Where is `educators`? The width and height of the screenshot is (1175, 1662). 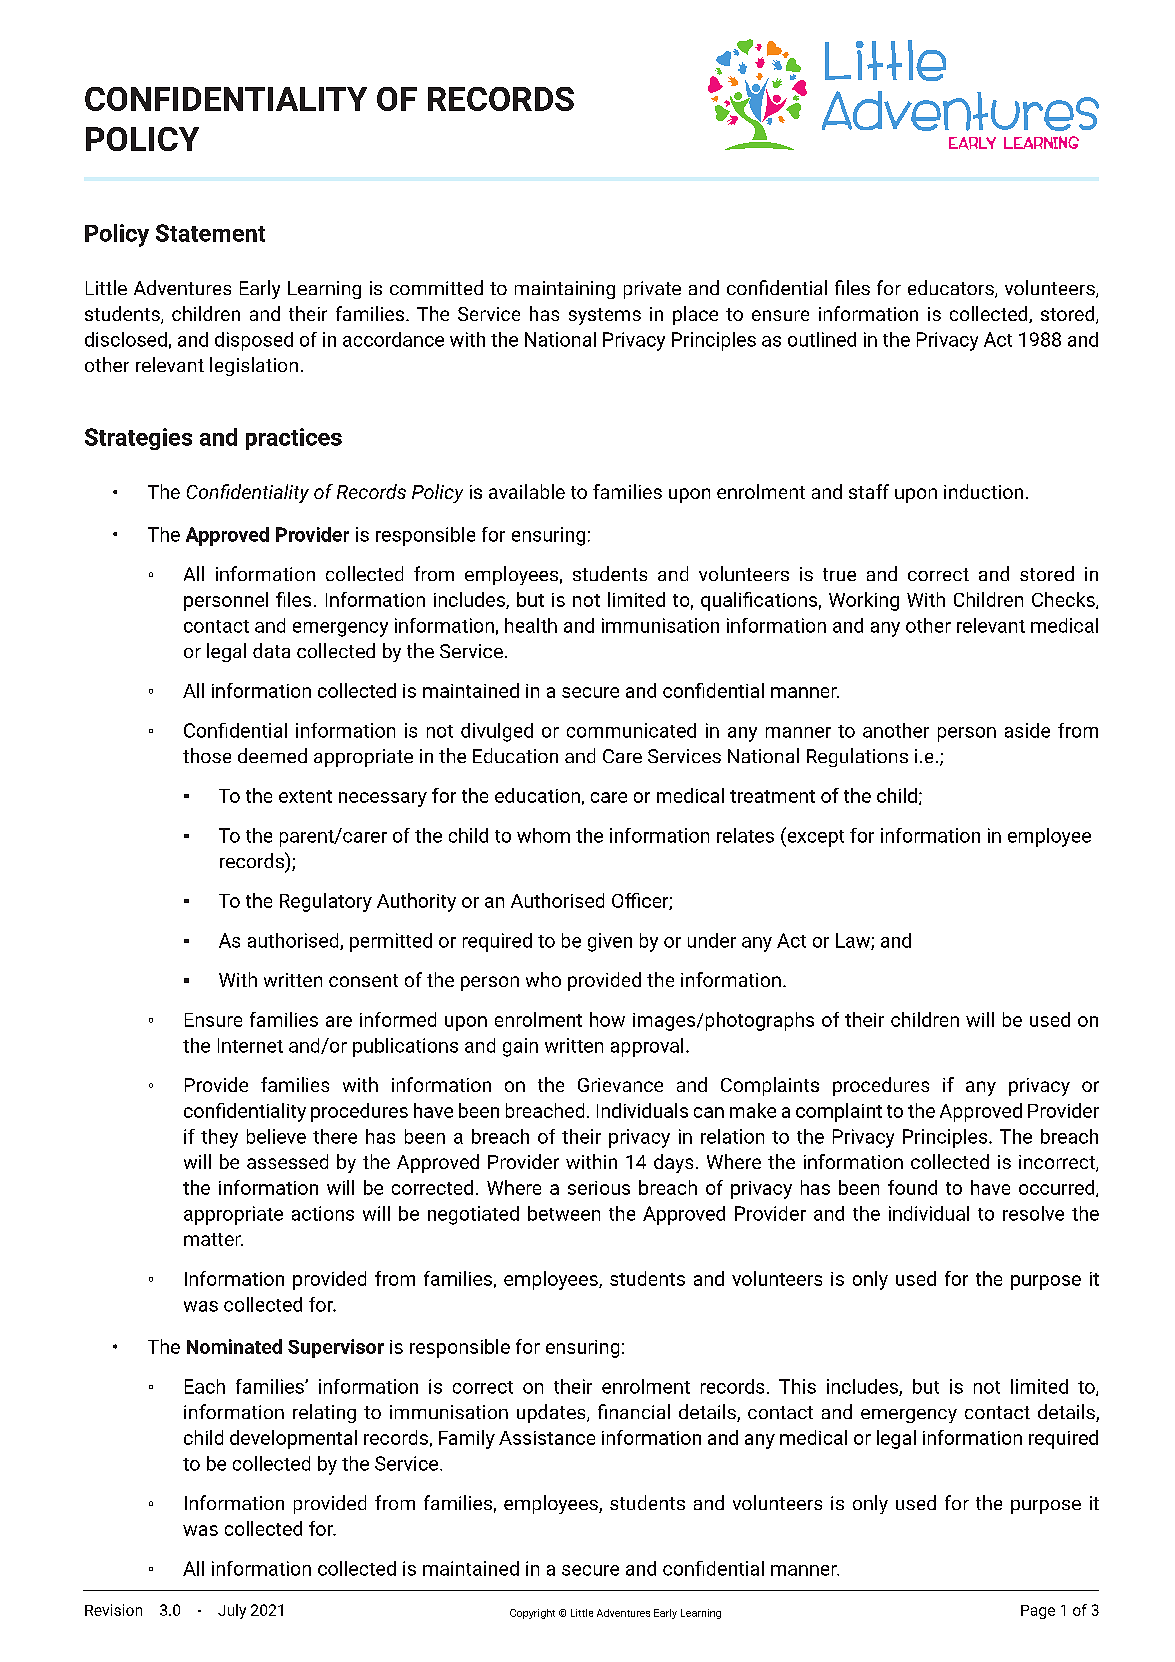 educators is located at coordinates (952, 289).
